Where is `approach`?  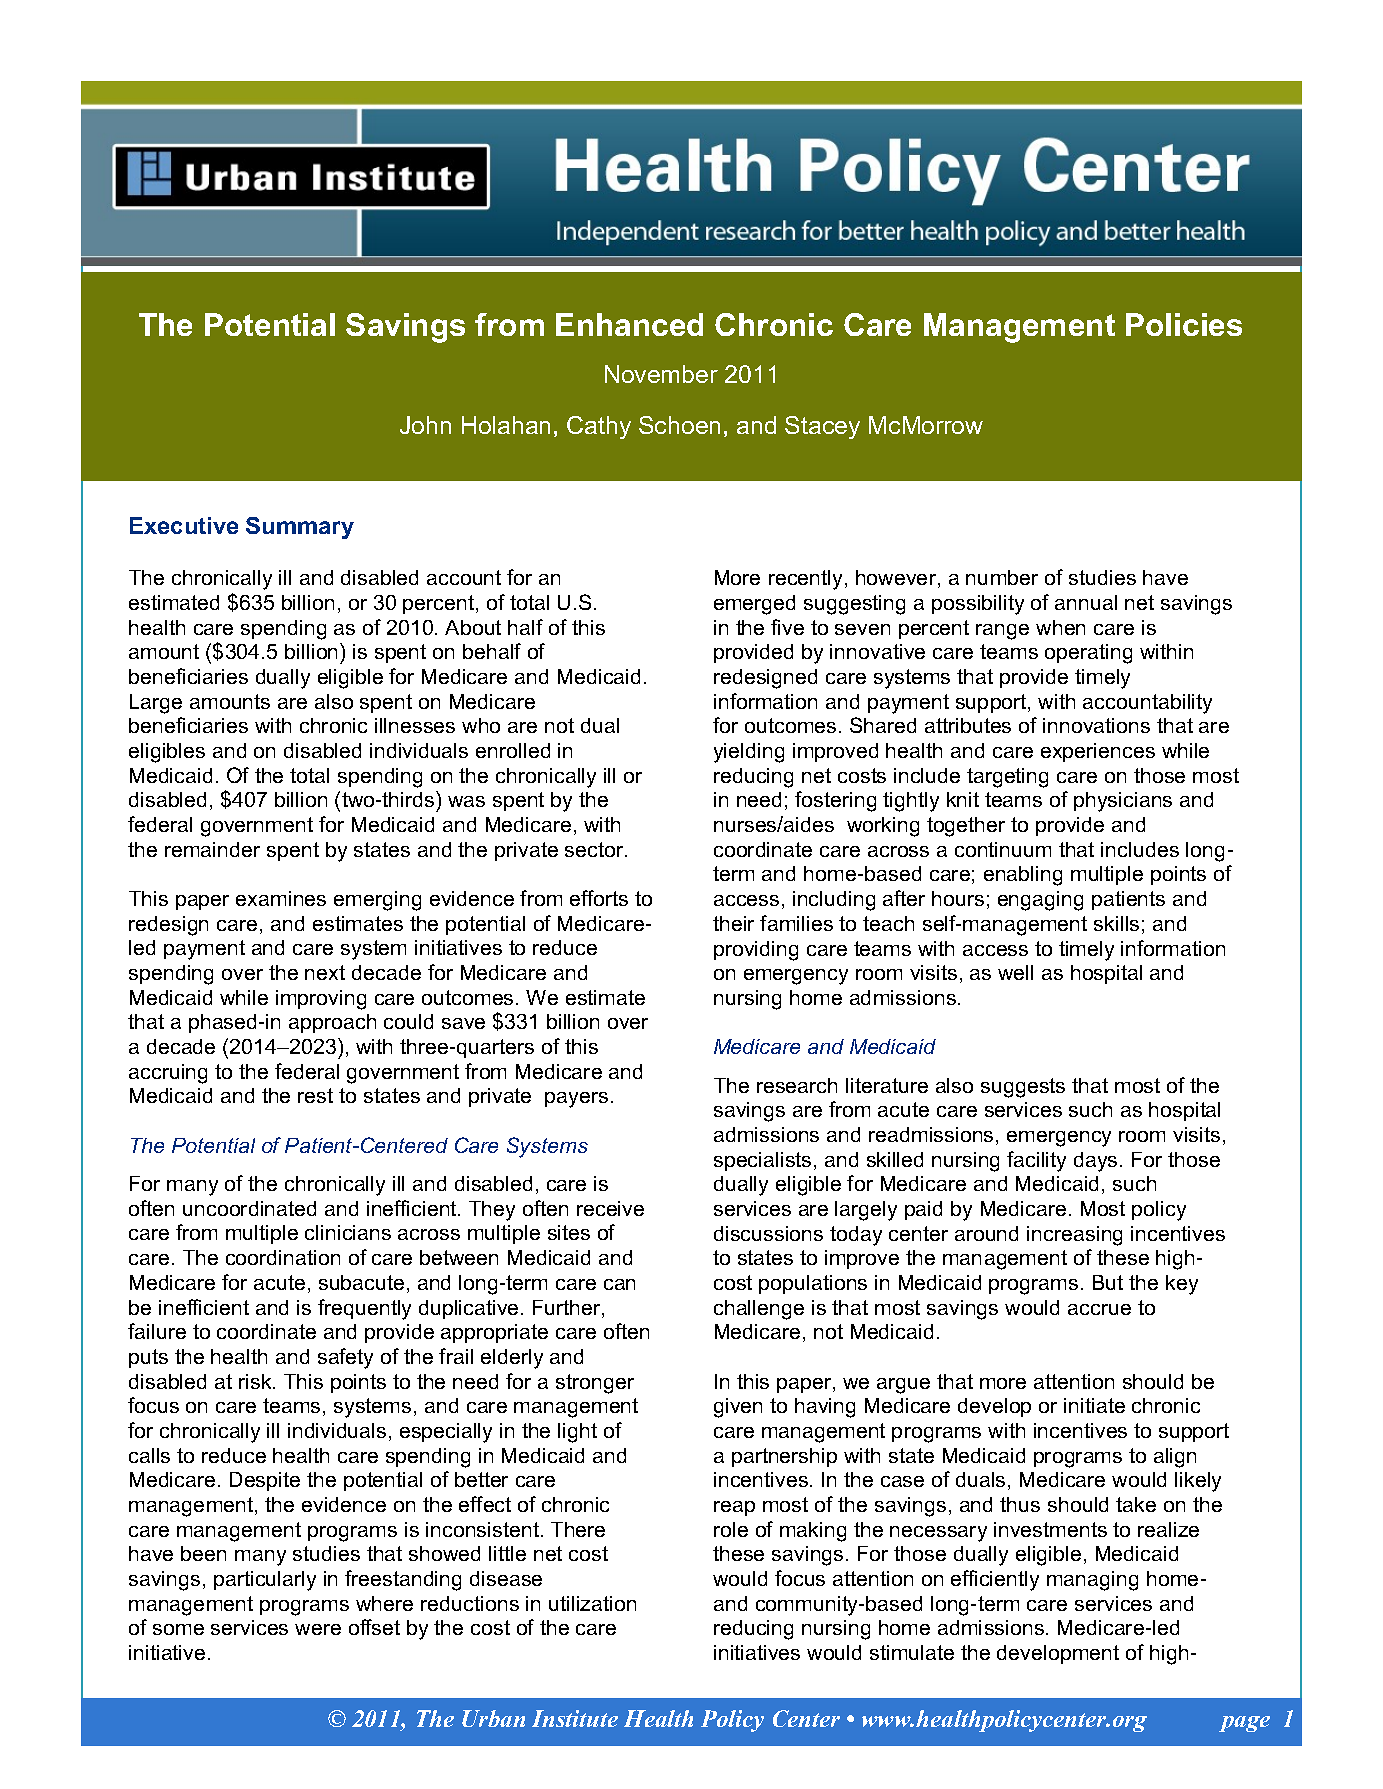 approach is located at coordinates (332, 1023).
